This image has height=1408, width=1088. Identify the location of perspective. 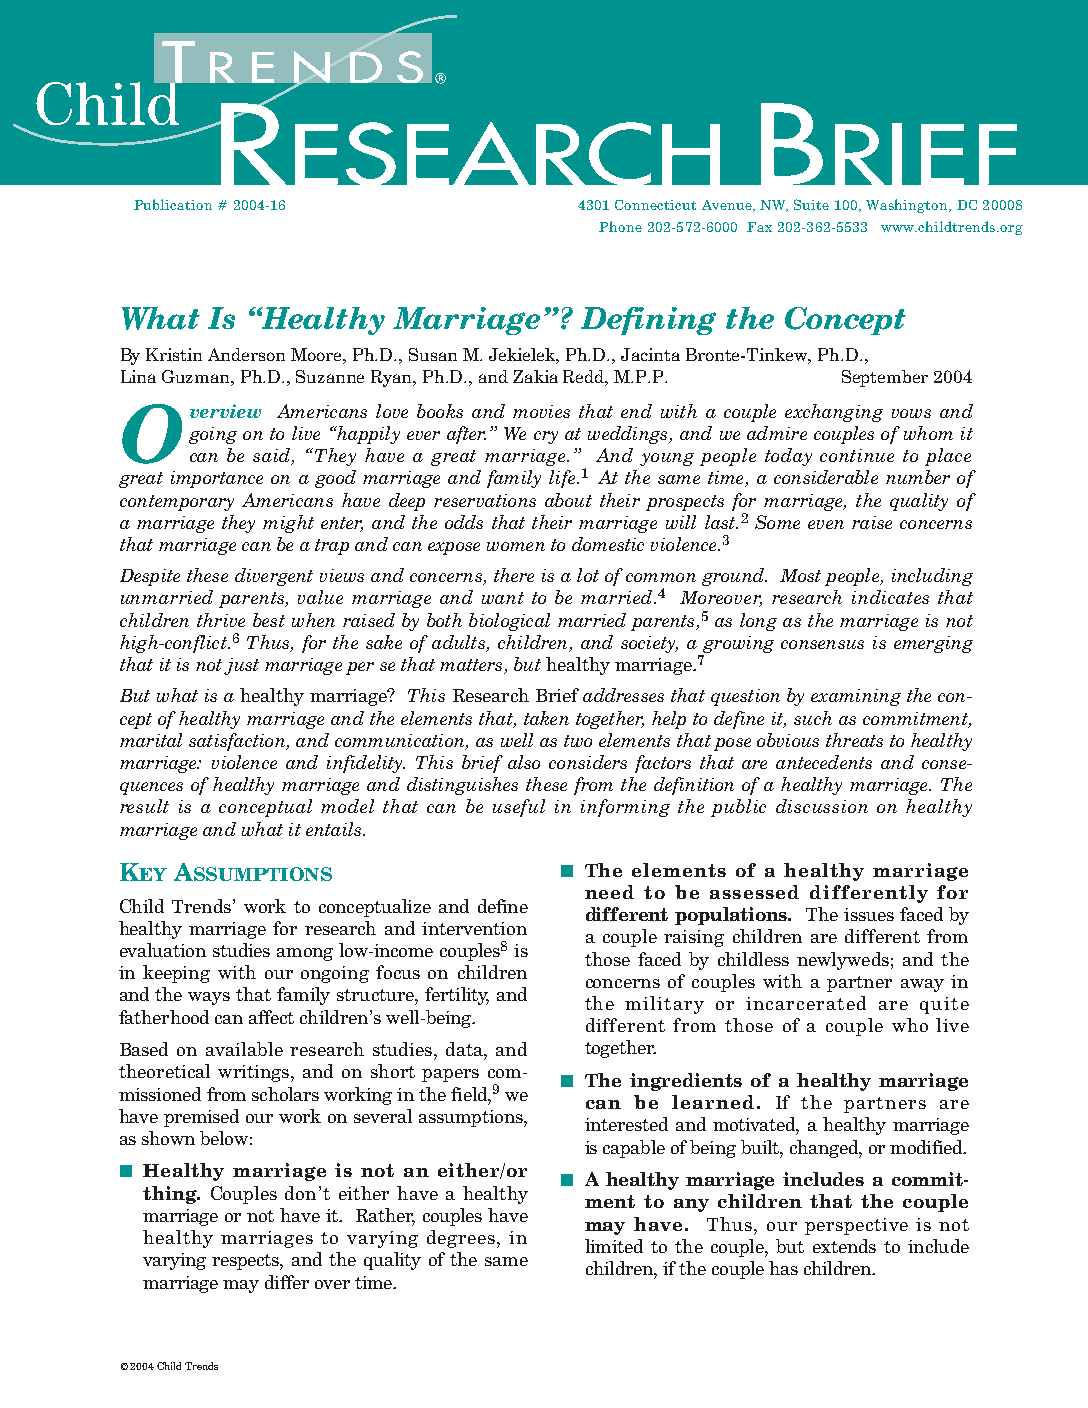
(856, 1226).
